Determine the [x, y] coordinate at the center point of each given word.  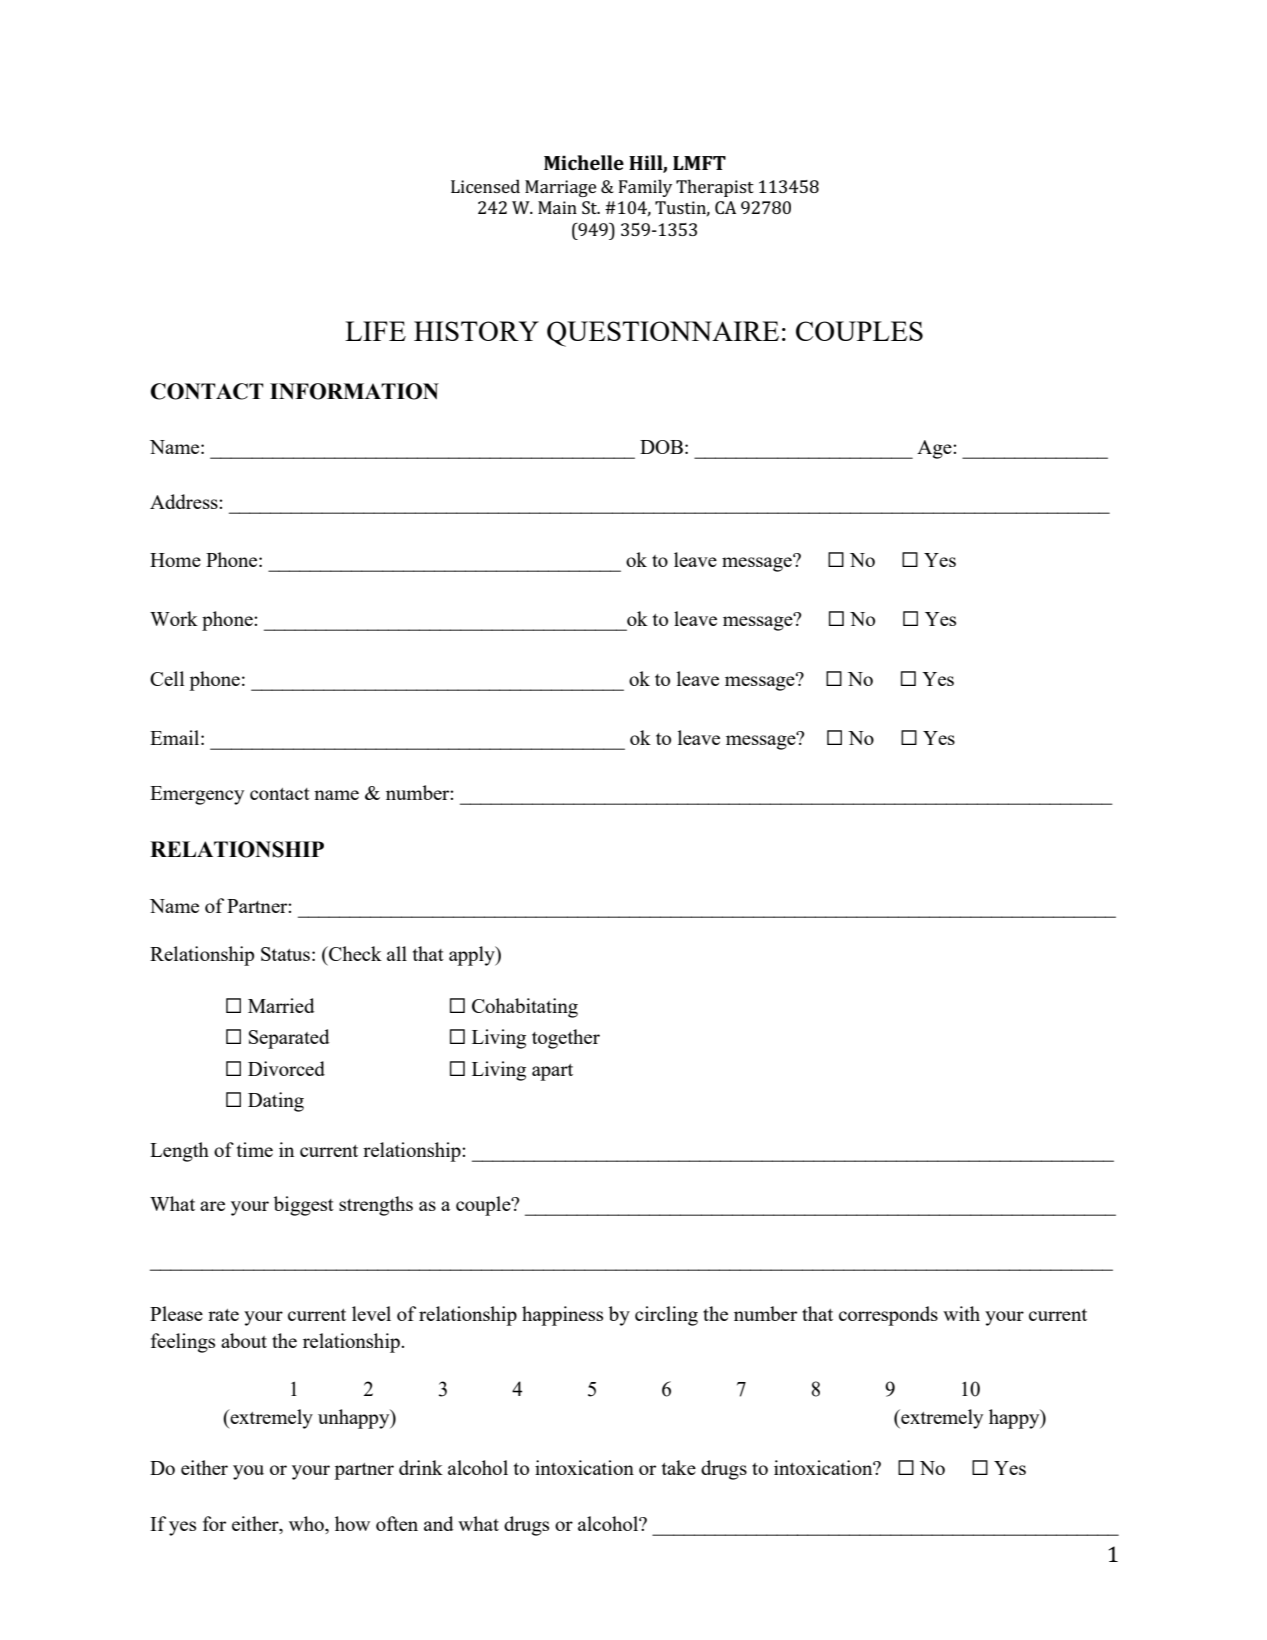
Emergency [197, 795]
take [679, 1467]
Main [557, 207]
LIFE [375, 331]
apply [473, 956]
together [566, 1039]
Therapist [715, 188]
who [307, 1525]
